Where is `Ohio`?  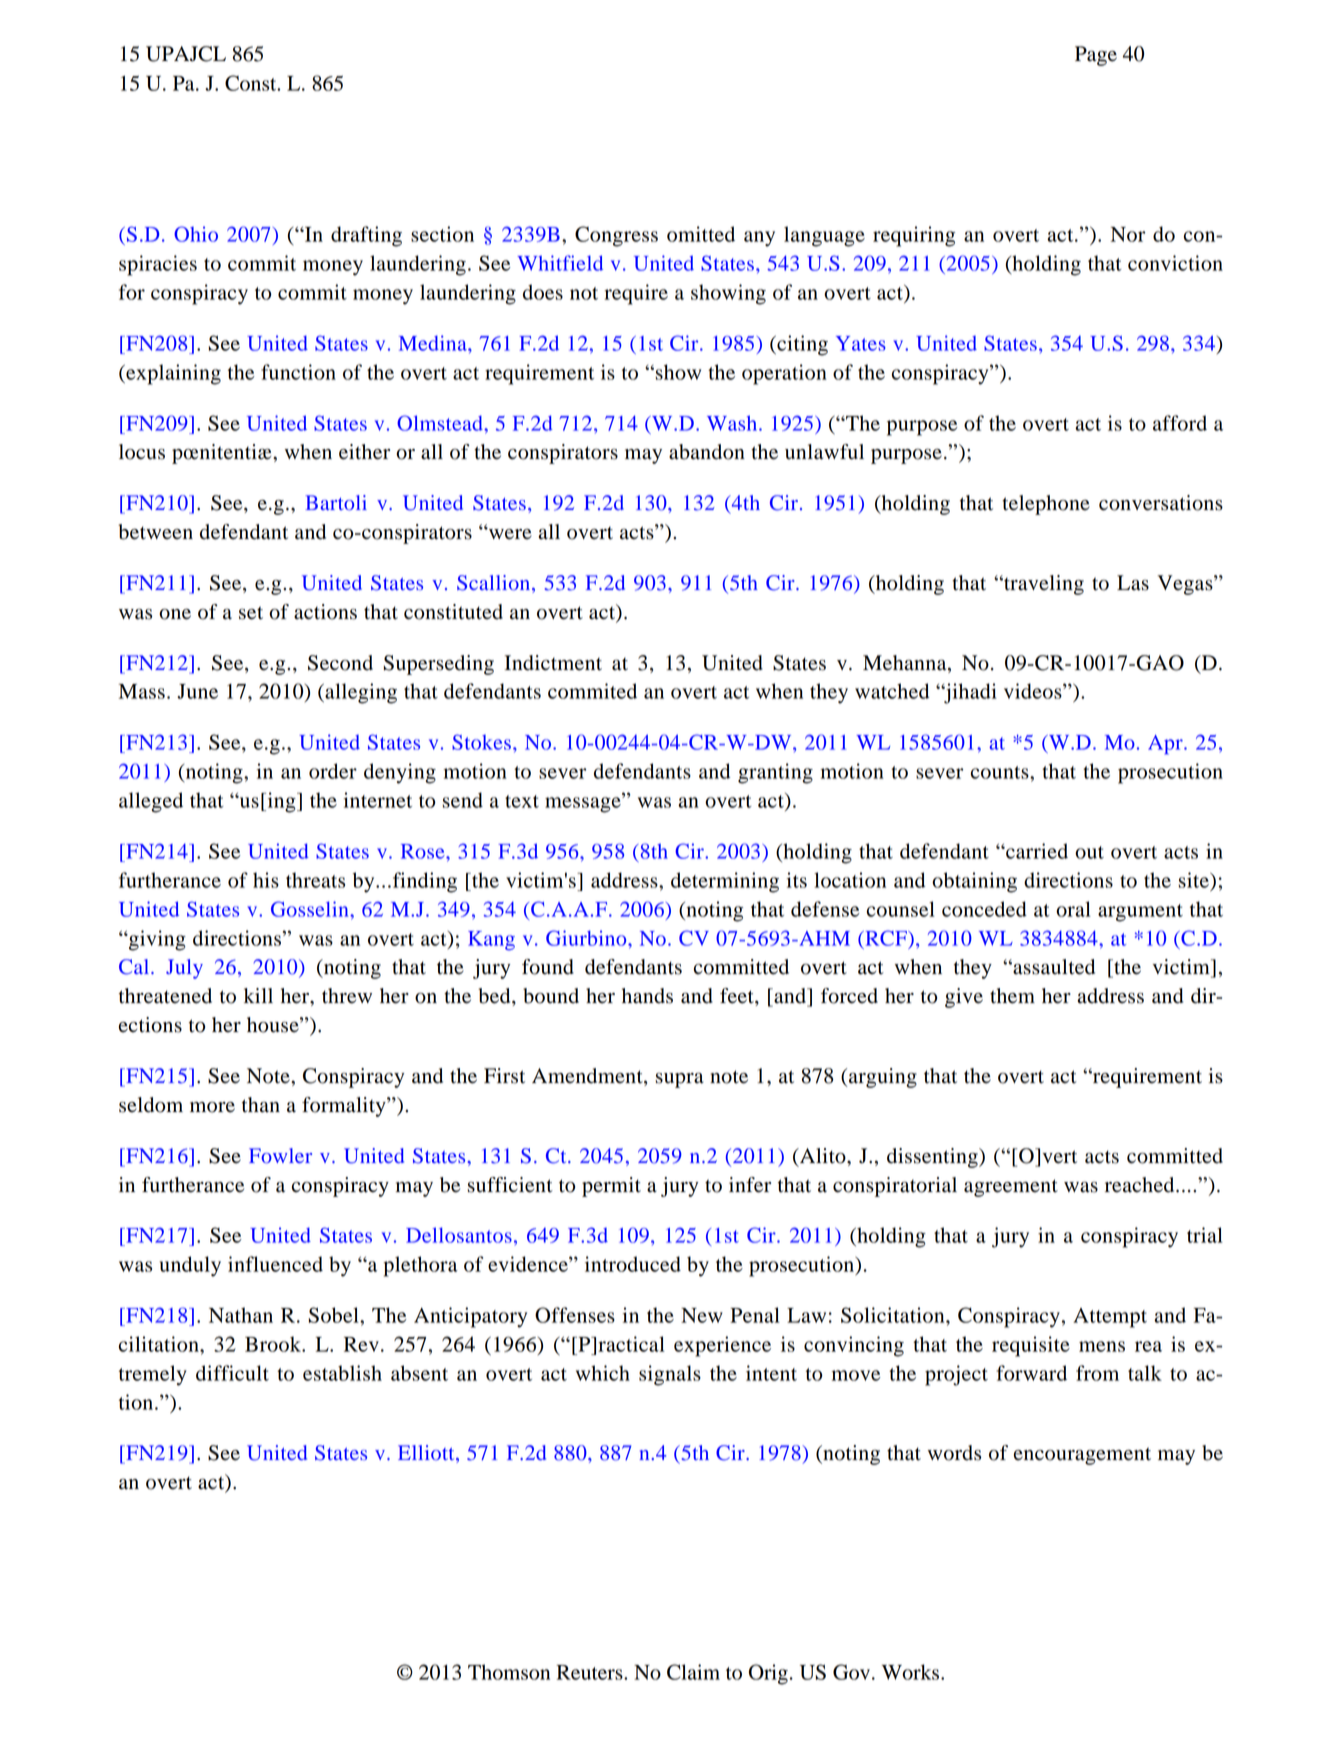
Ohio is located at coordinates (196, 234).
